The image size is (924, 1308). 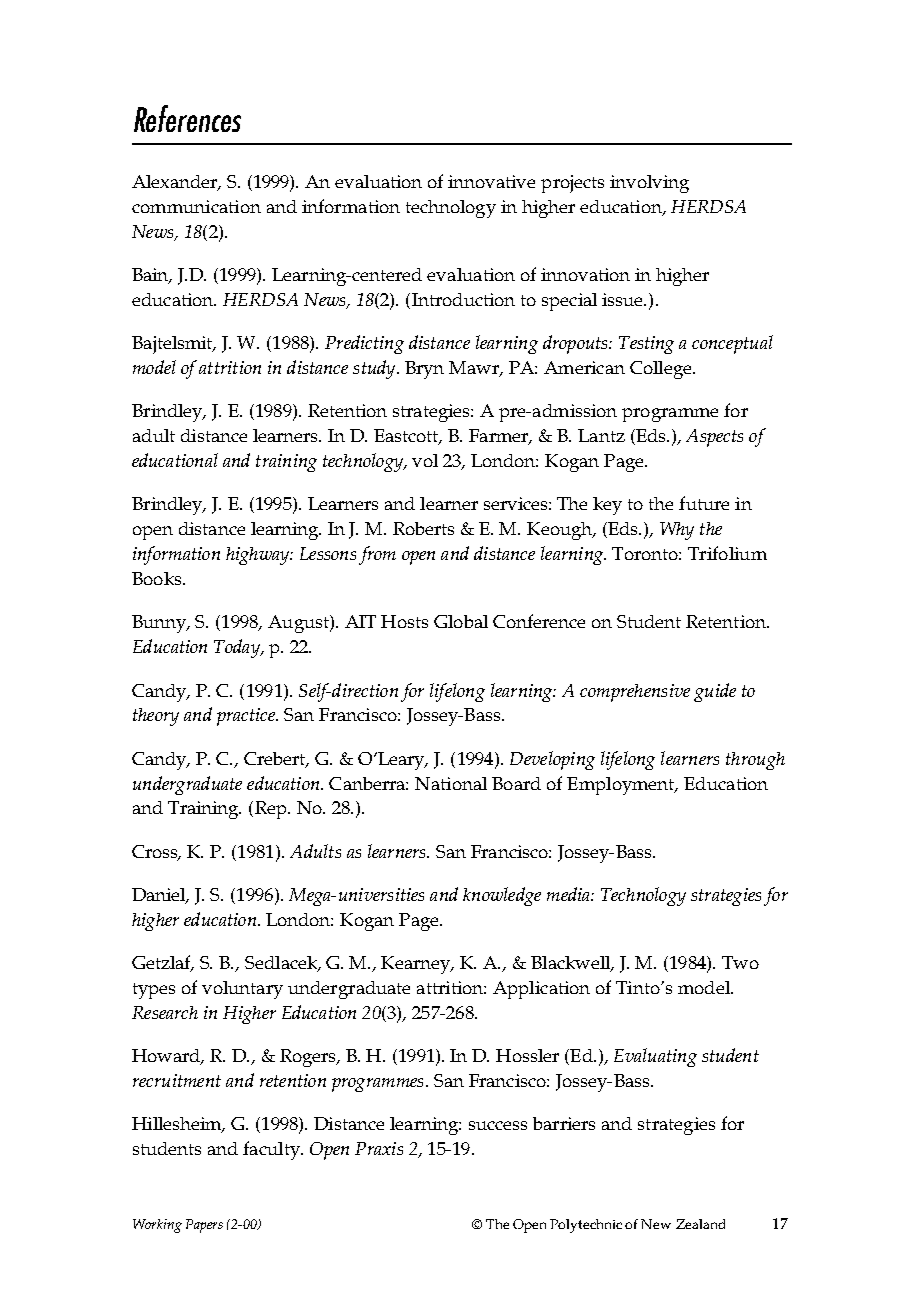 I want to click on communication, so click(x=196, y=206).
